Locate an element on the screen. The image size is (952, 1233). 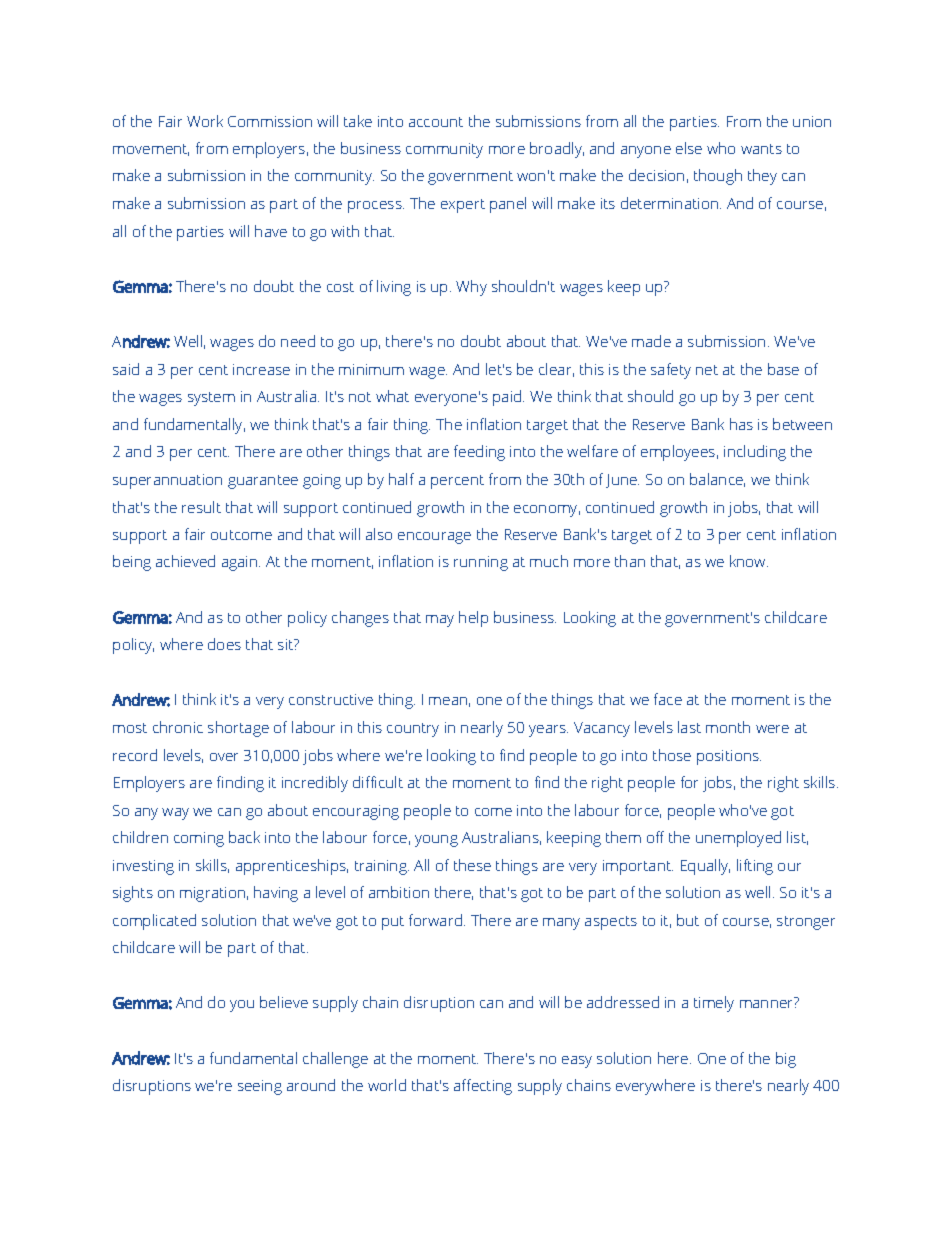
paid is located at coordinates (508, 398).
